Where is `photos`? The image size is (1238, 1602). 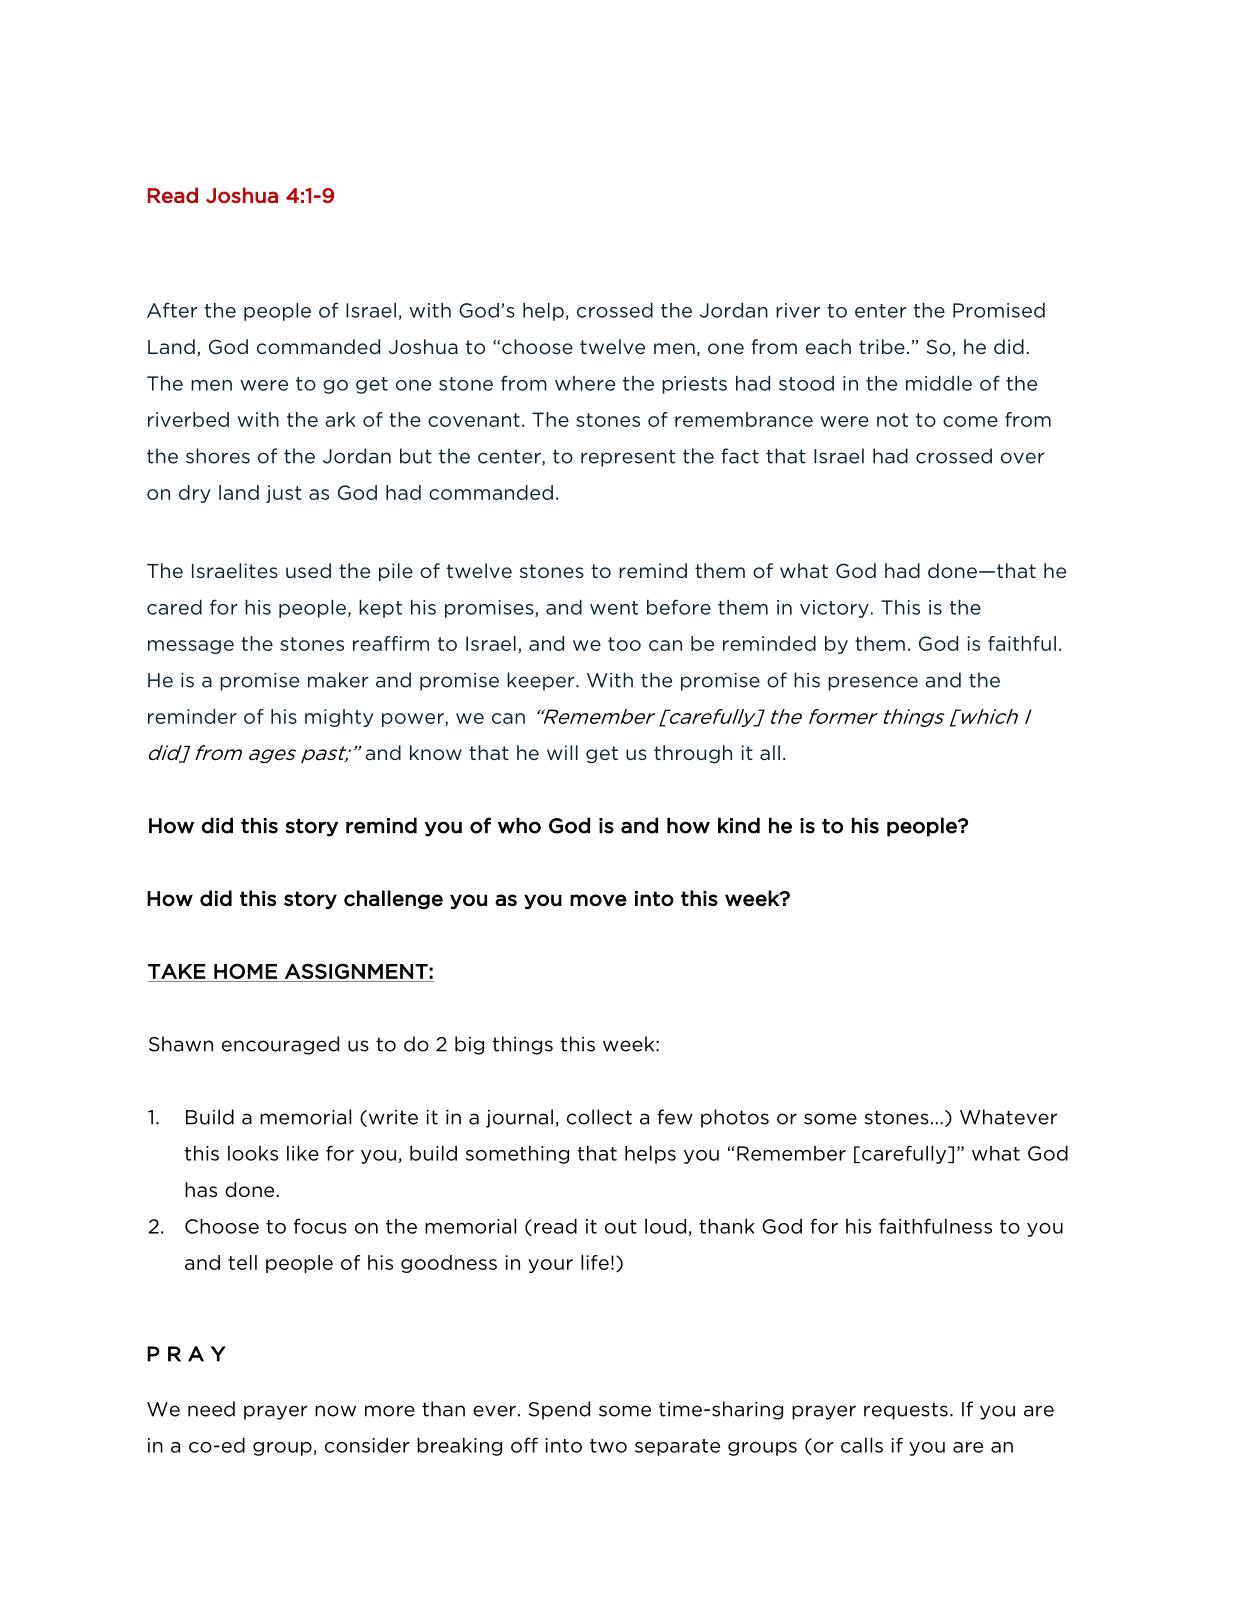 photos is located at coordinates (735, 1118).
